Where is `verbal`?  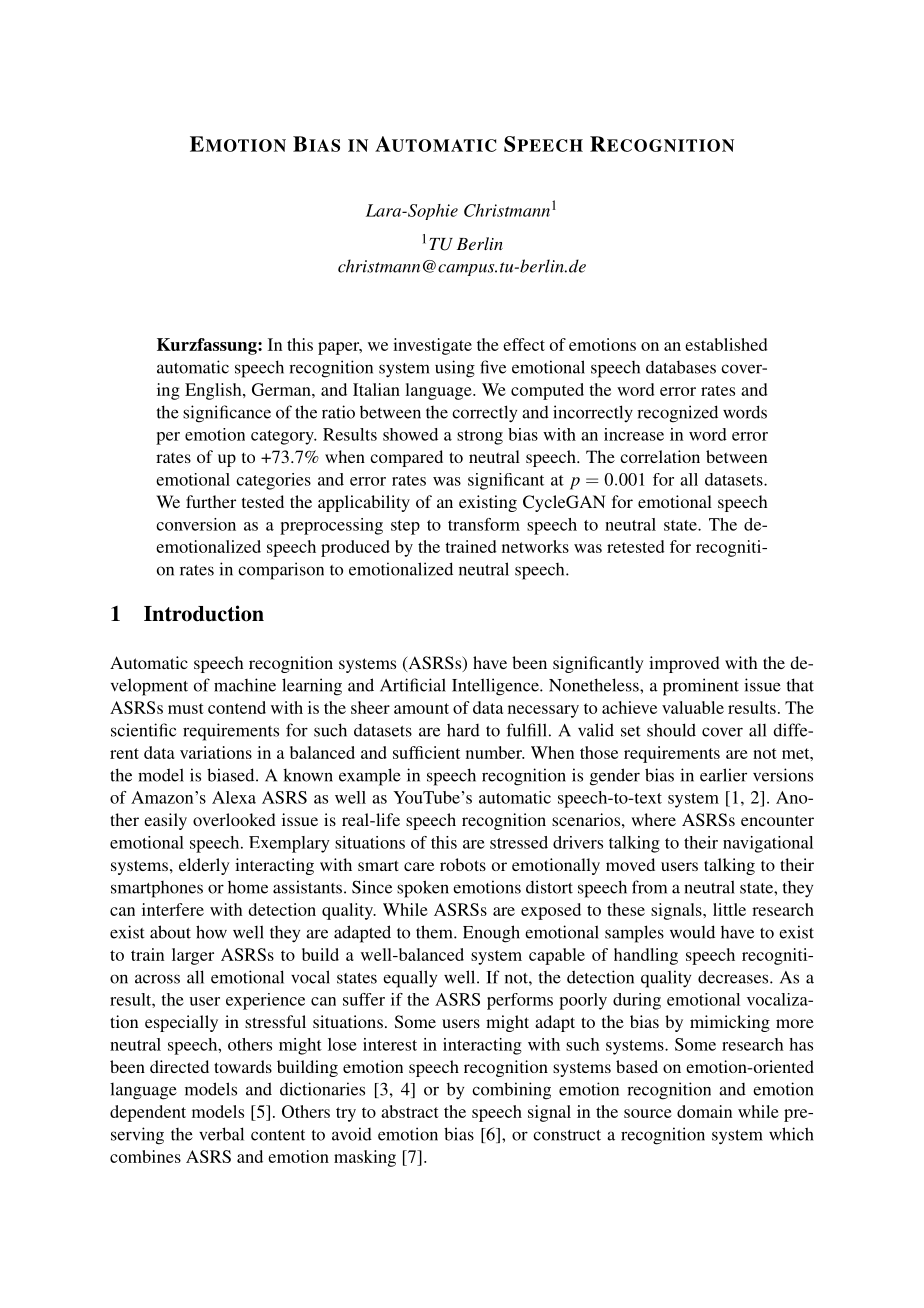
verbal is located at coordinates (221, 1134).
